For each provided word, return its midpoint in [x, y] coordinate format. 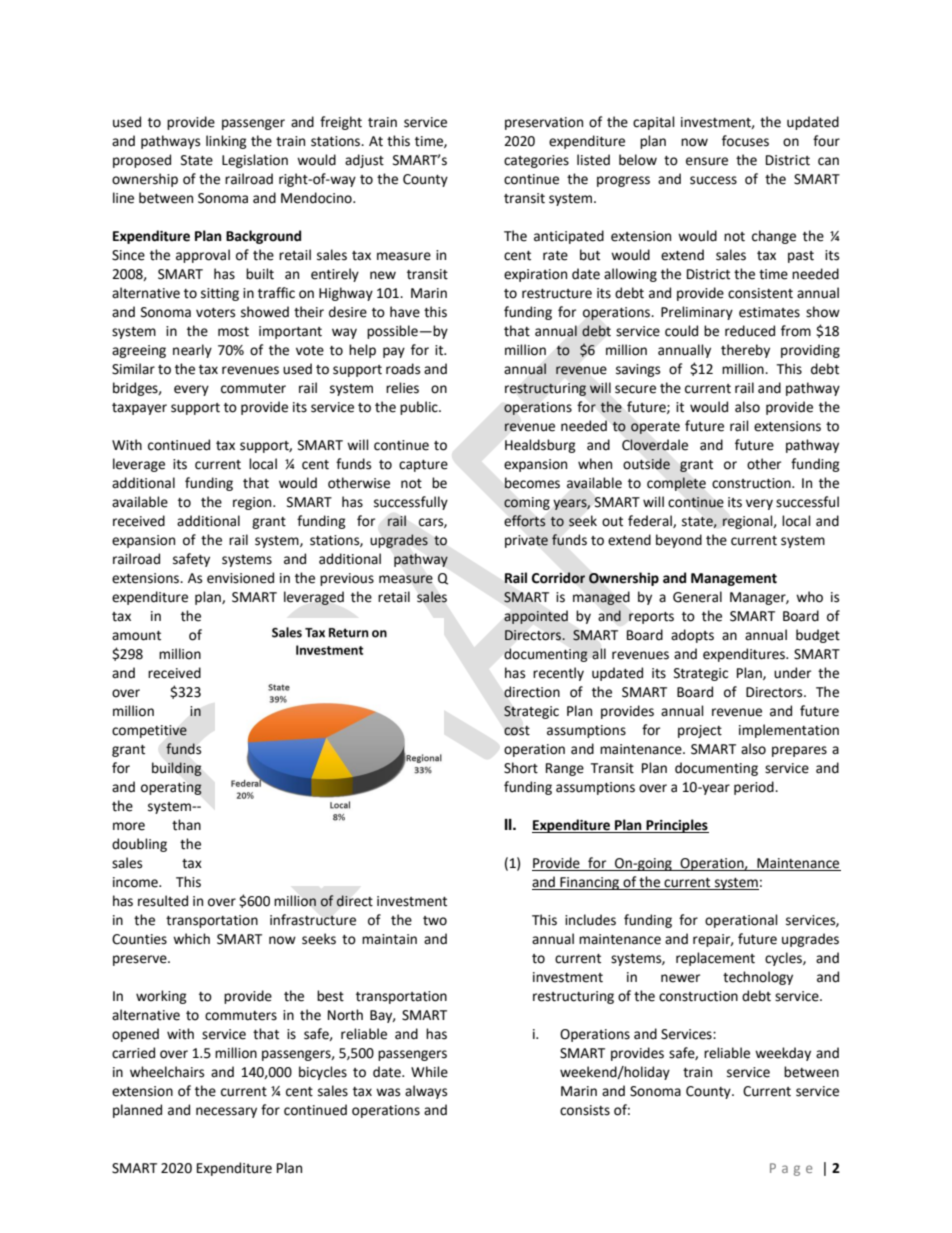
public [420, 408]
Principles [676, 826]
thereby [745, 351]
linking [226, 142]
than [186, 825]
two [435, 921]
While [429, 1072]
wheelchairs [167, 1072]
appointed [536, 617]
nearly [192, 351]
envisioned [240, 578]
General [697, 597]
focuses [745, 141]
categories [536, 161]
